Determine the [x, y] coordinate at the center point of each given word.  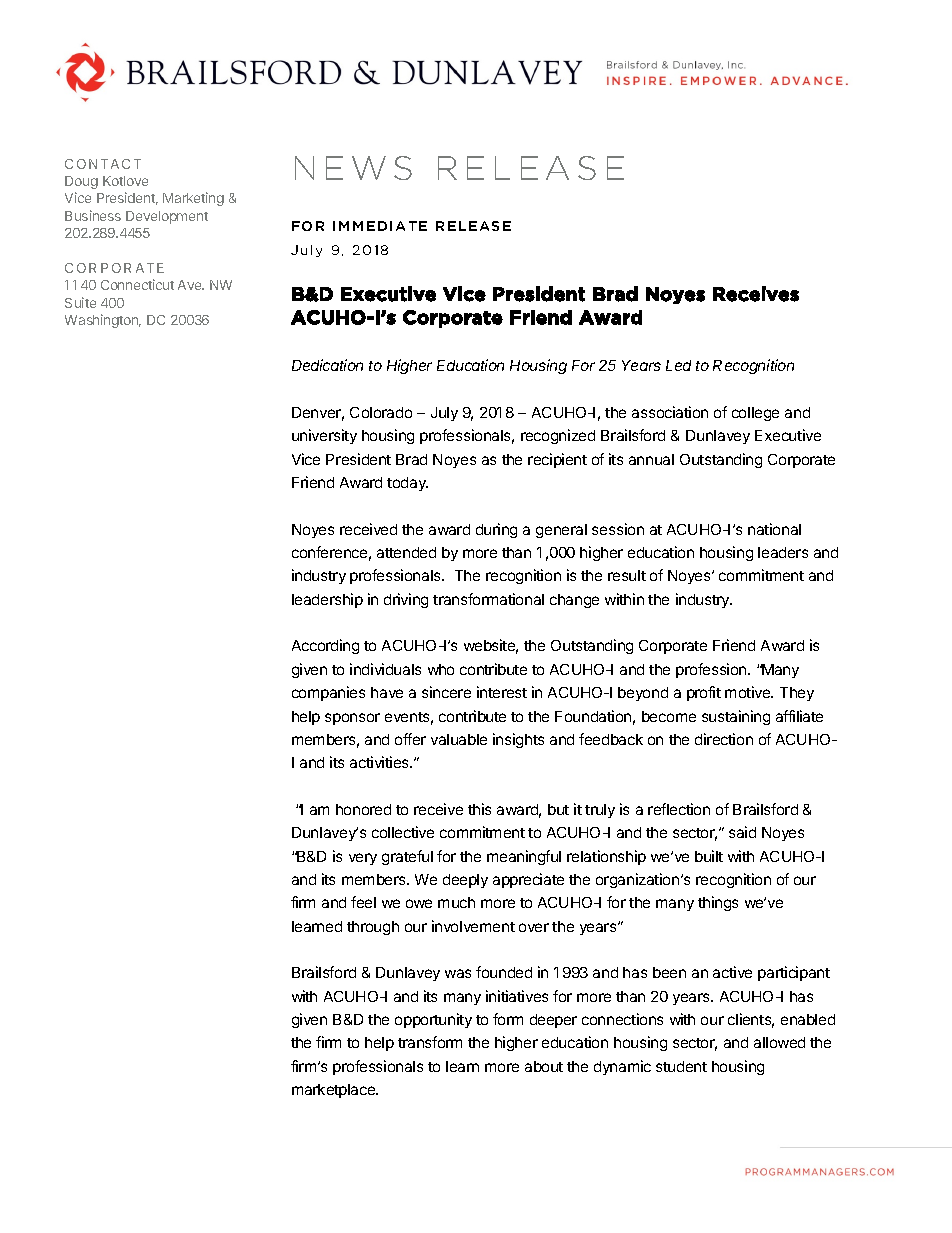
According [325, 646]
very [363, 859]
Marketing [193, 199]
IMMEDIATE [380, 226]
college [755, 414]
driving [406, 600]
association [670, 412]
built [709, 856]
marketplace [335, 1091]
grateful [407, 857]
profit [704, 693]
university [324, 436]
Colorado [381, 412]
